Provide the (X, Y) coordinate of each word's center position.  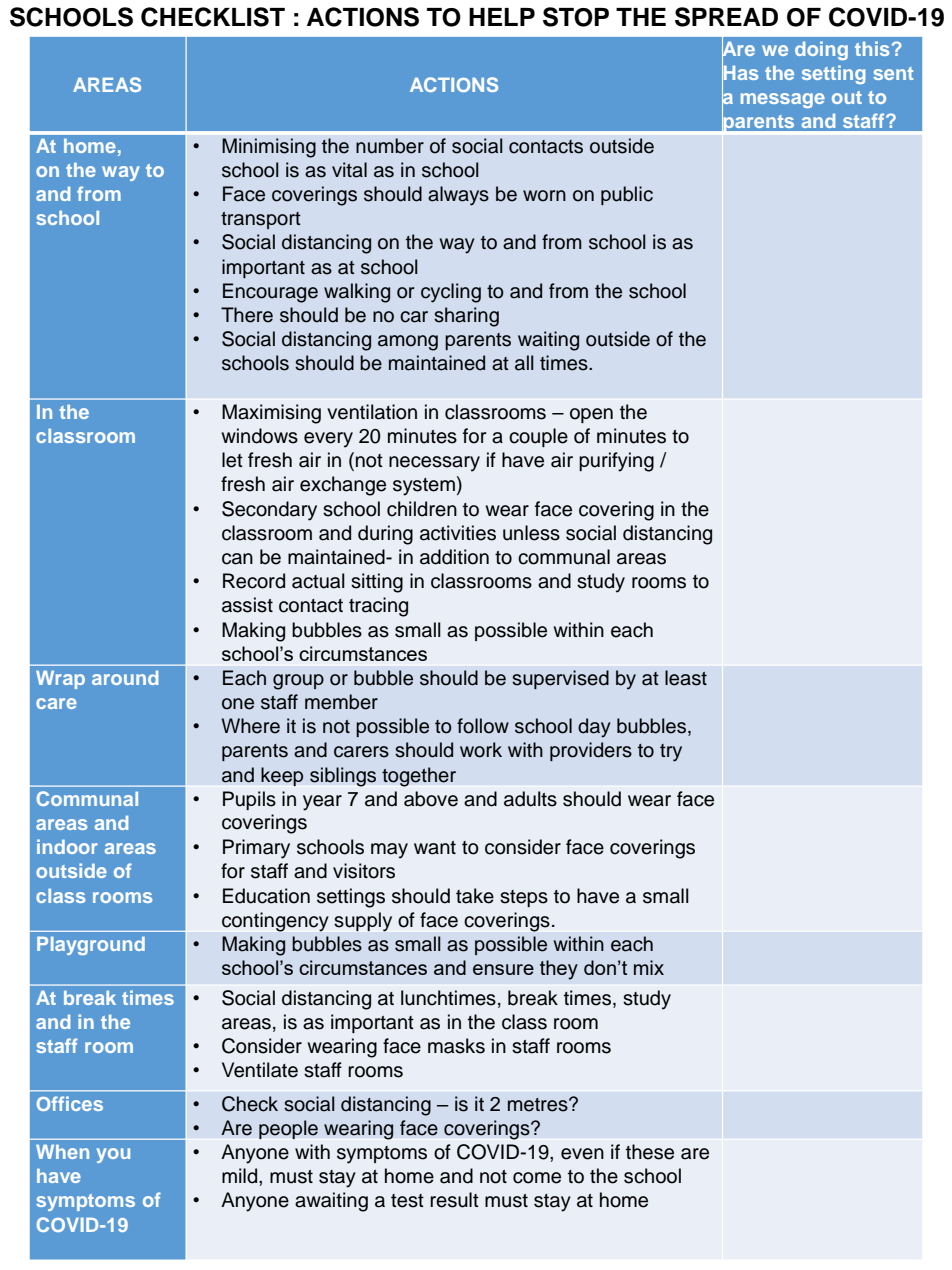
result (454, 1200)
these (650, 1152)
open (591, 415)
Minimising (269, 148)
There (247, 315)
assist (247, 605)
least (686, 678)
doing (821, 50)
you (113, 1155)
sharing (466, 317)
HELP (502, 17)
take (475, 896)
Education (266, 896)
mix (649, 967)
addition (454, 557)
